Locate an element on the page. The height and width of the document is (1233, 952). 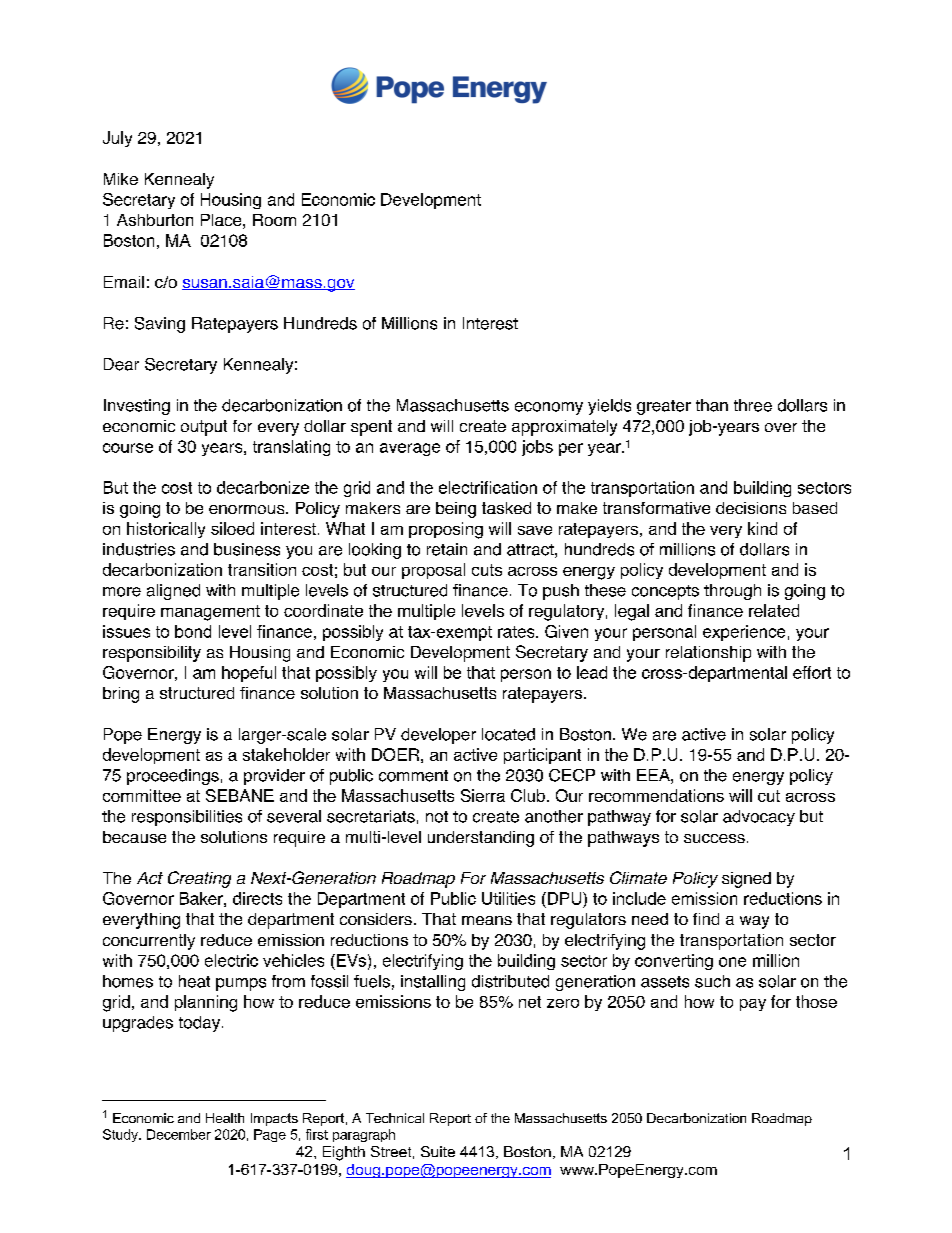
Room is located at coordinates (274, 220).
